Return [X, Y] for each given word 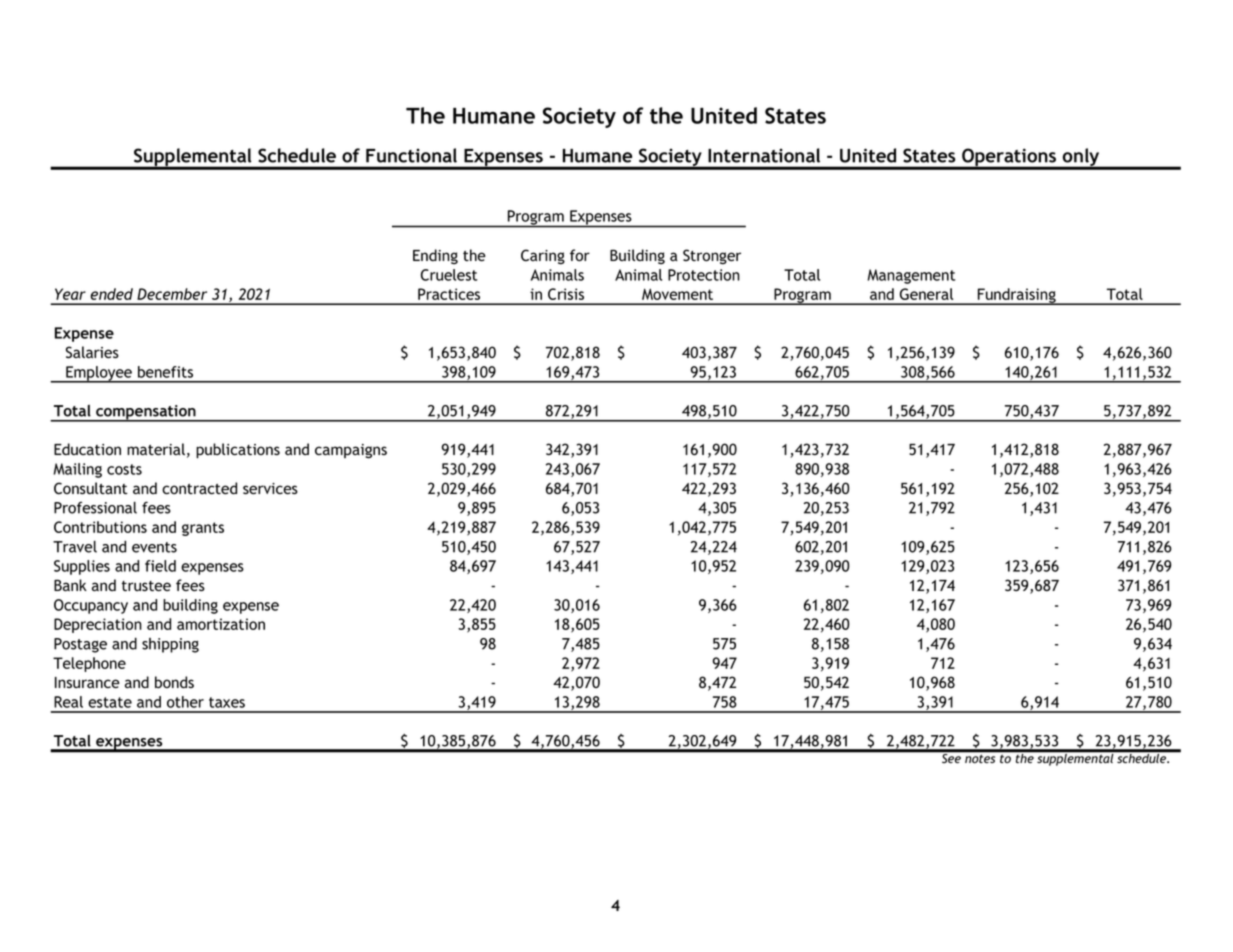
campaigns [351, 451]
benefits [165, 372]
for [580, 255]
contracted [199, 488]
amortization [221, 624]
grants [203, 529]
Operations [1009, 158]
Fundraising [1016, 296]
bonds [174, 682]
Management [911, 276]
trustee [146, 586]
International [764, 155]
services [270, 488]
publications [238, 451]
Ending [435, 256]
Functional [411, 155]
